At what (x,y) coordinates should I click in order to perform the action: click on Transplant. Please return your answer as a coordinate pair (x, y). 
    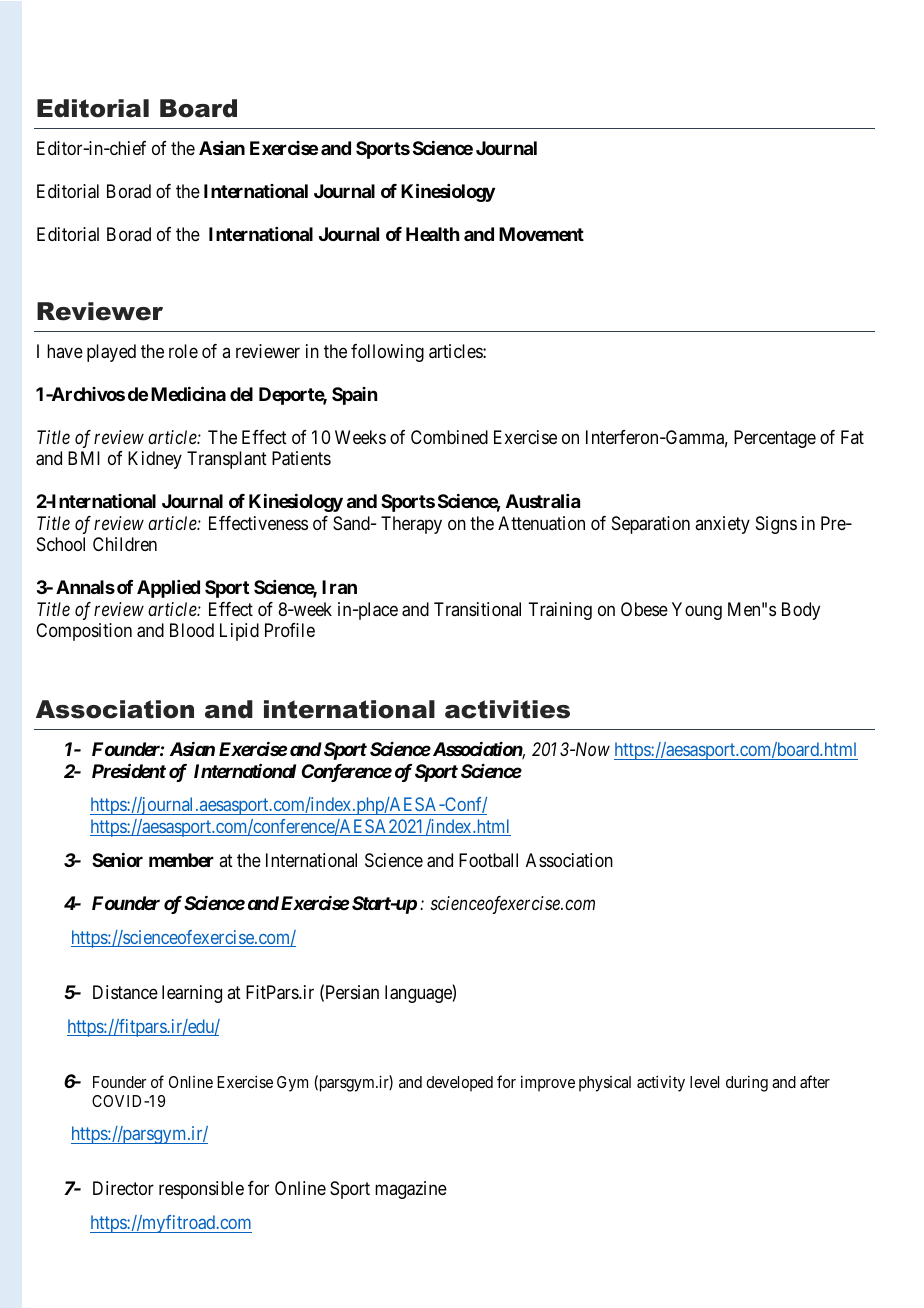
    Looking at the image, I should click on (227, 460).
